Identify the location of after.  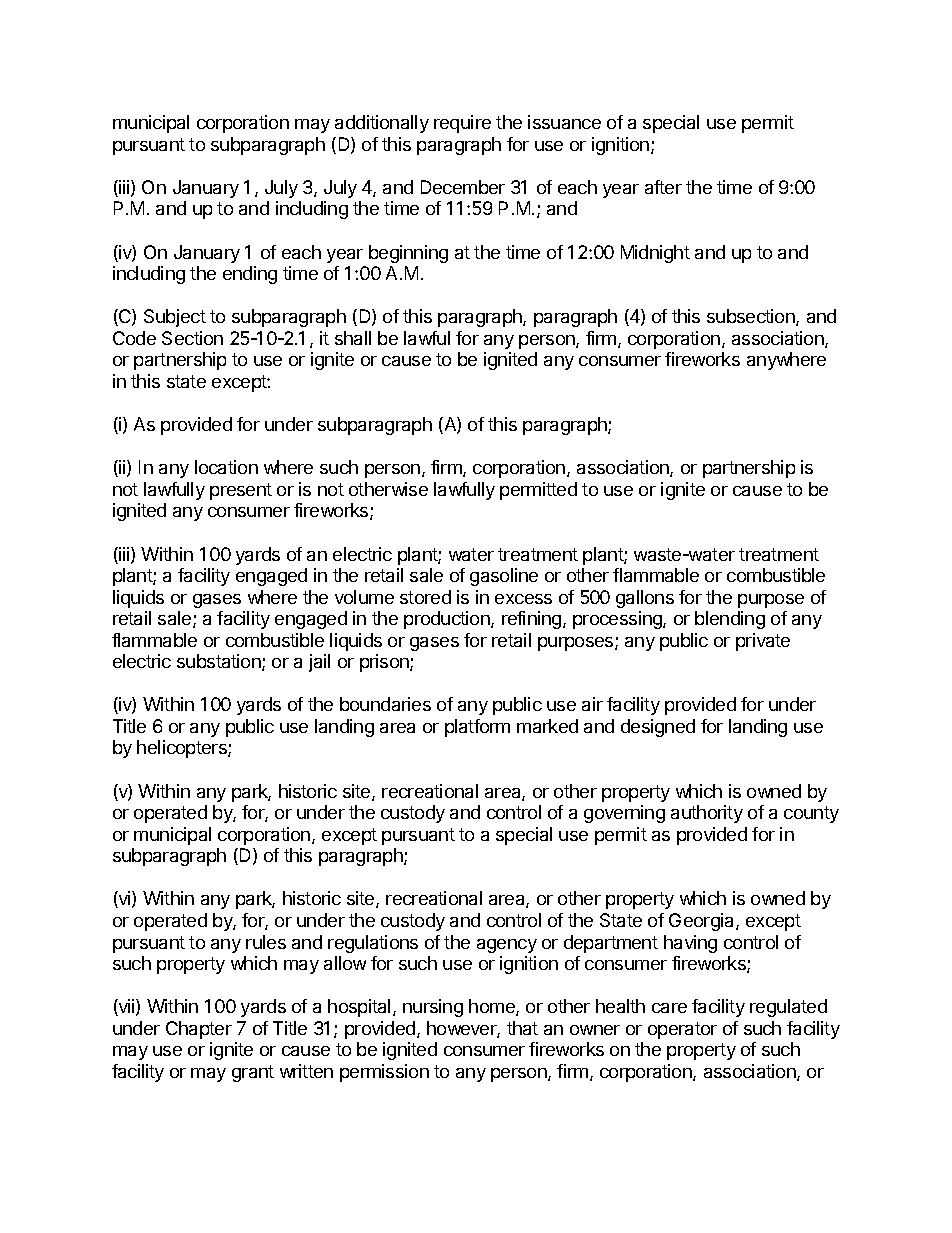
(663, 187).
